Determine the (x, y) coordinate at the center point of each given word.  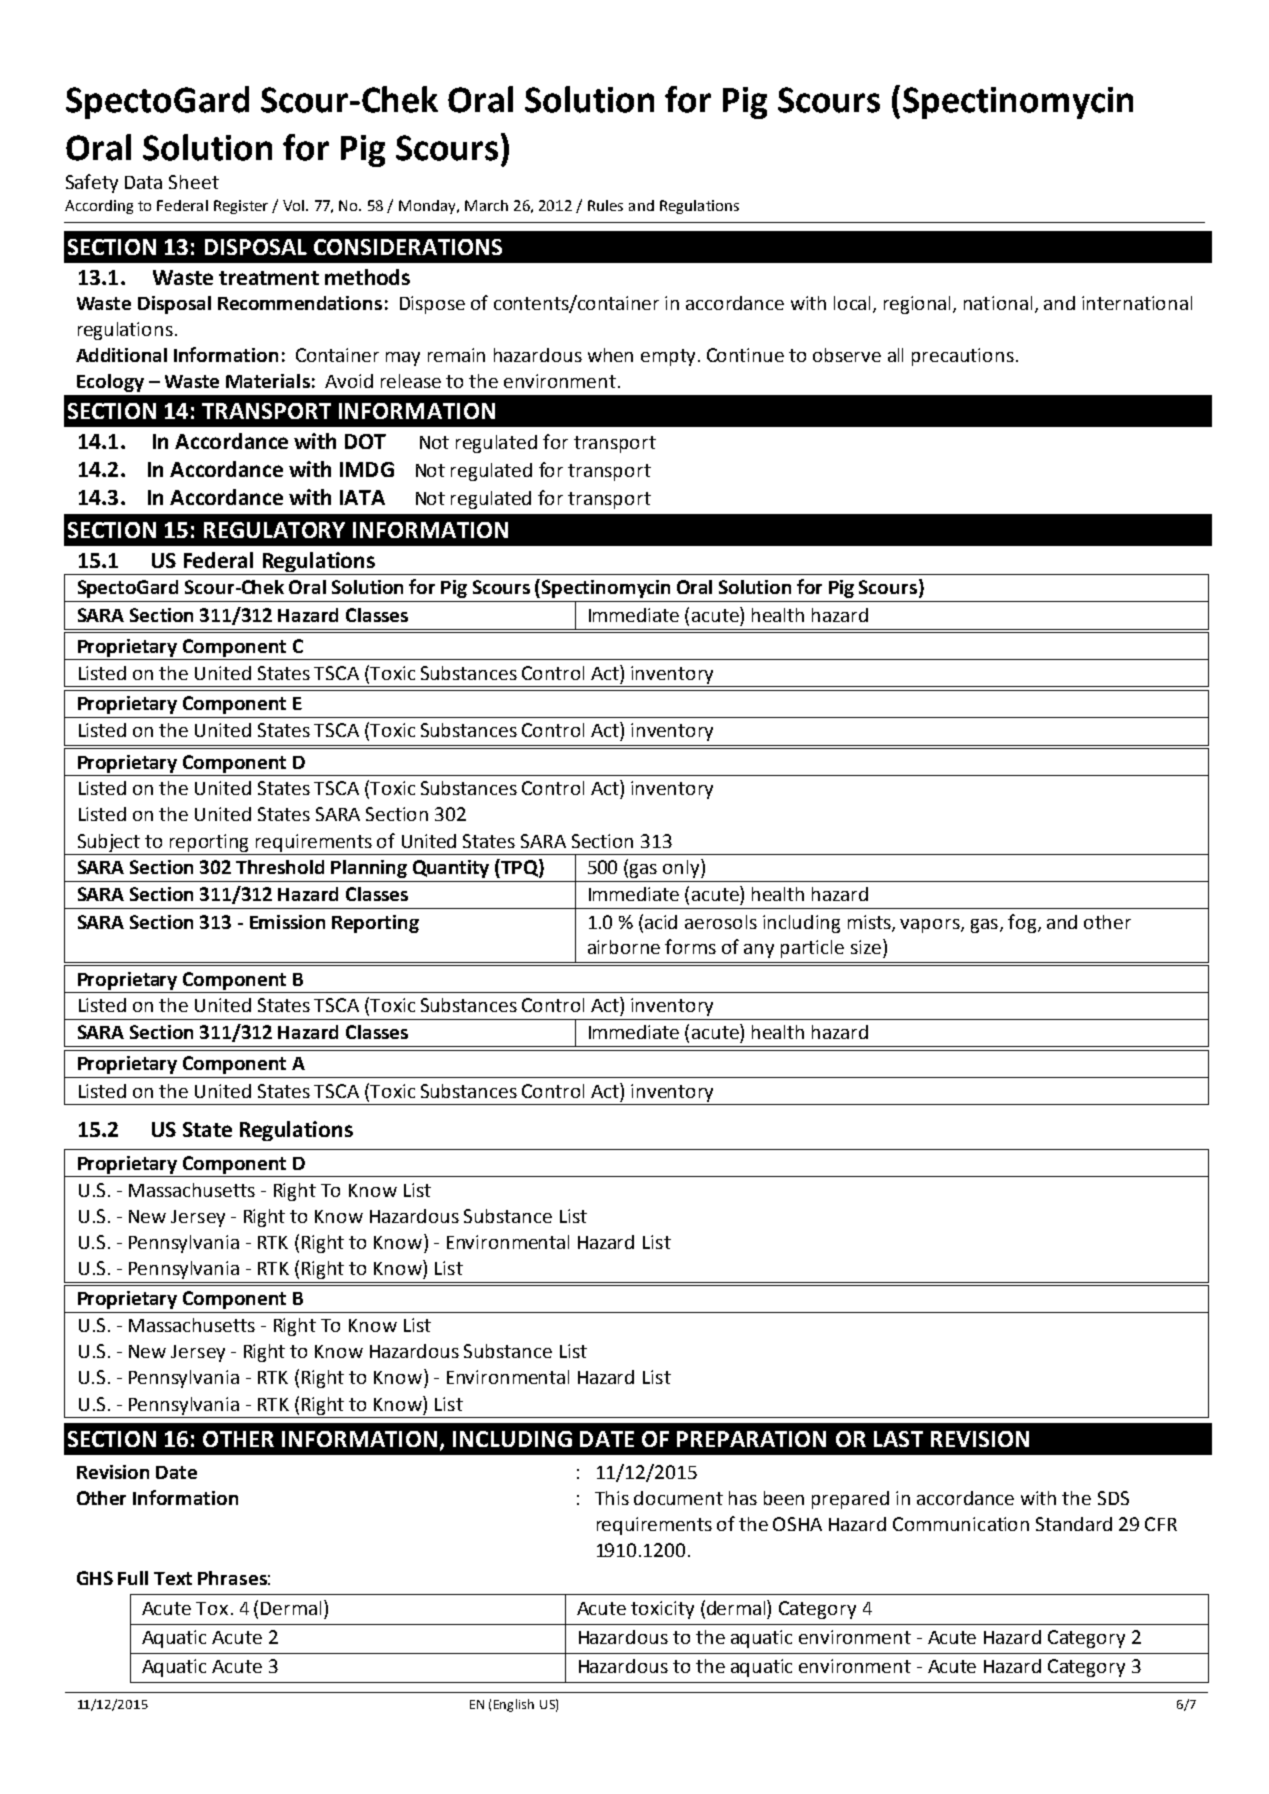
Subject (109, 843)
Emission (287, 922)
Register (241, 207)
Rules (605, 205)
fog (1023, 923)
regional (919, 305)
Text (173, 1578)
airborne (624, 947)
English (514, 1705)
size (867, 946)
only (682, 868)
